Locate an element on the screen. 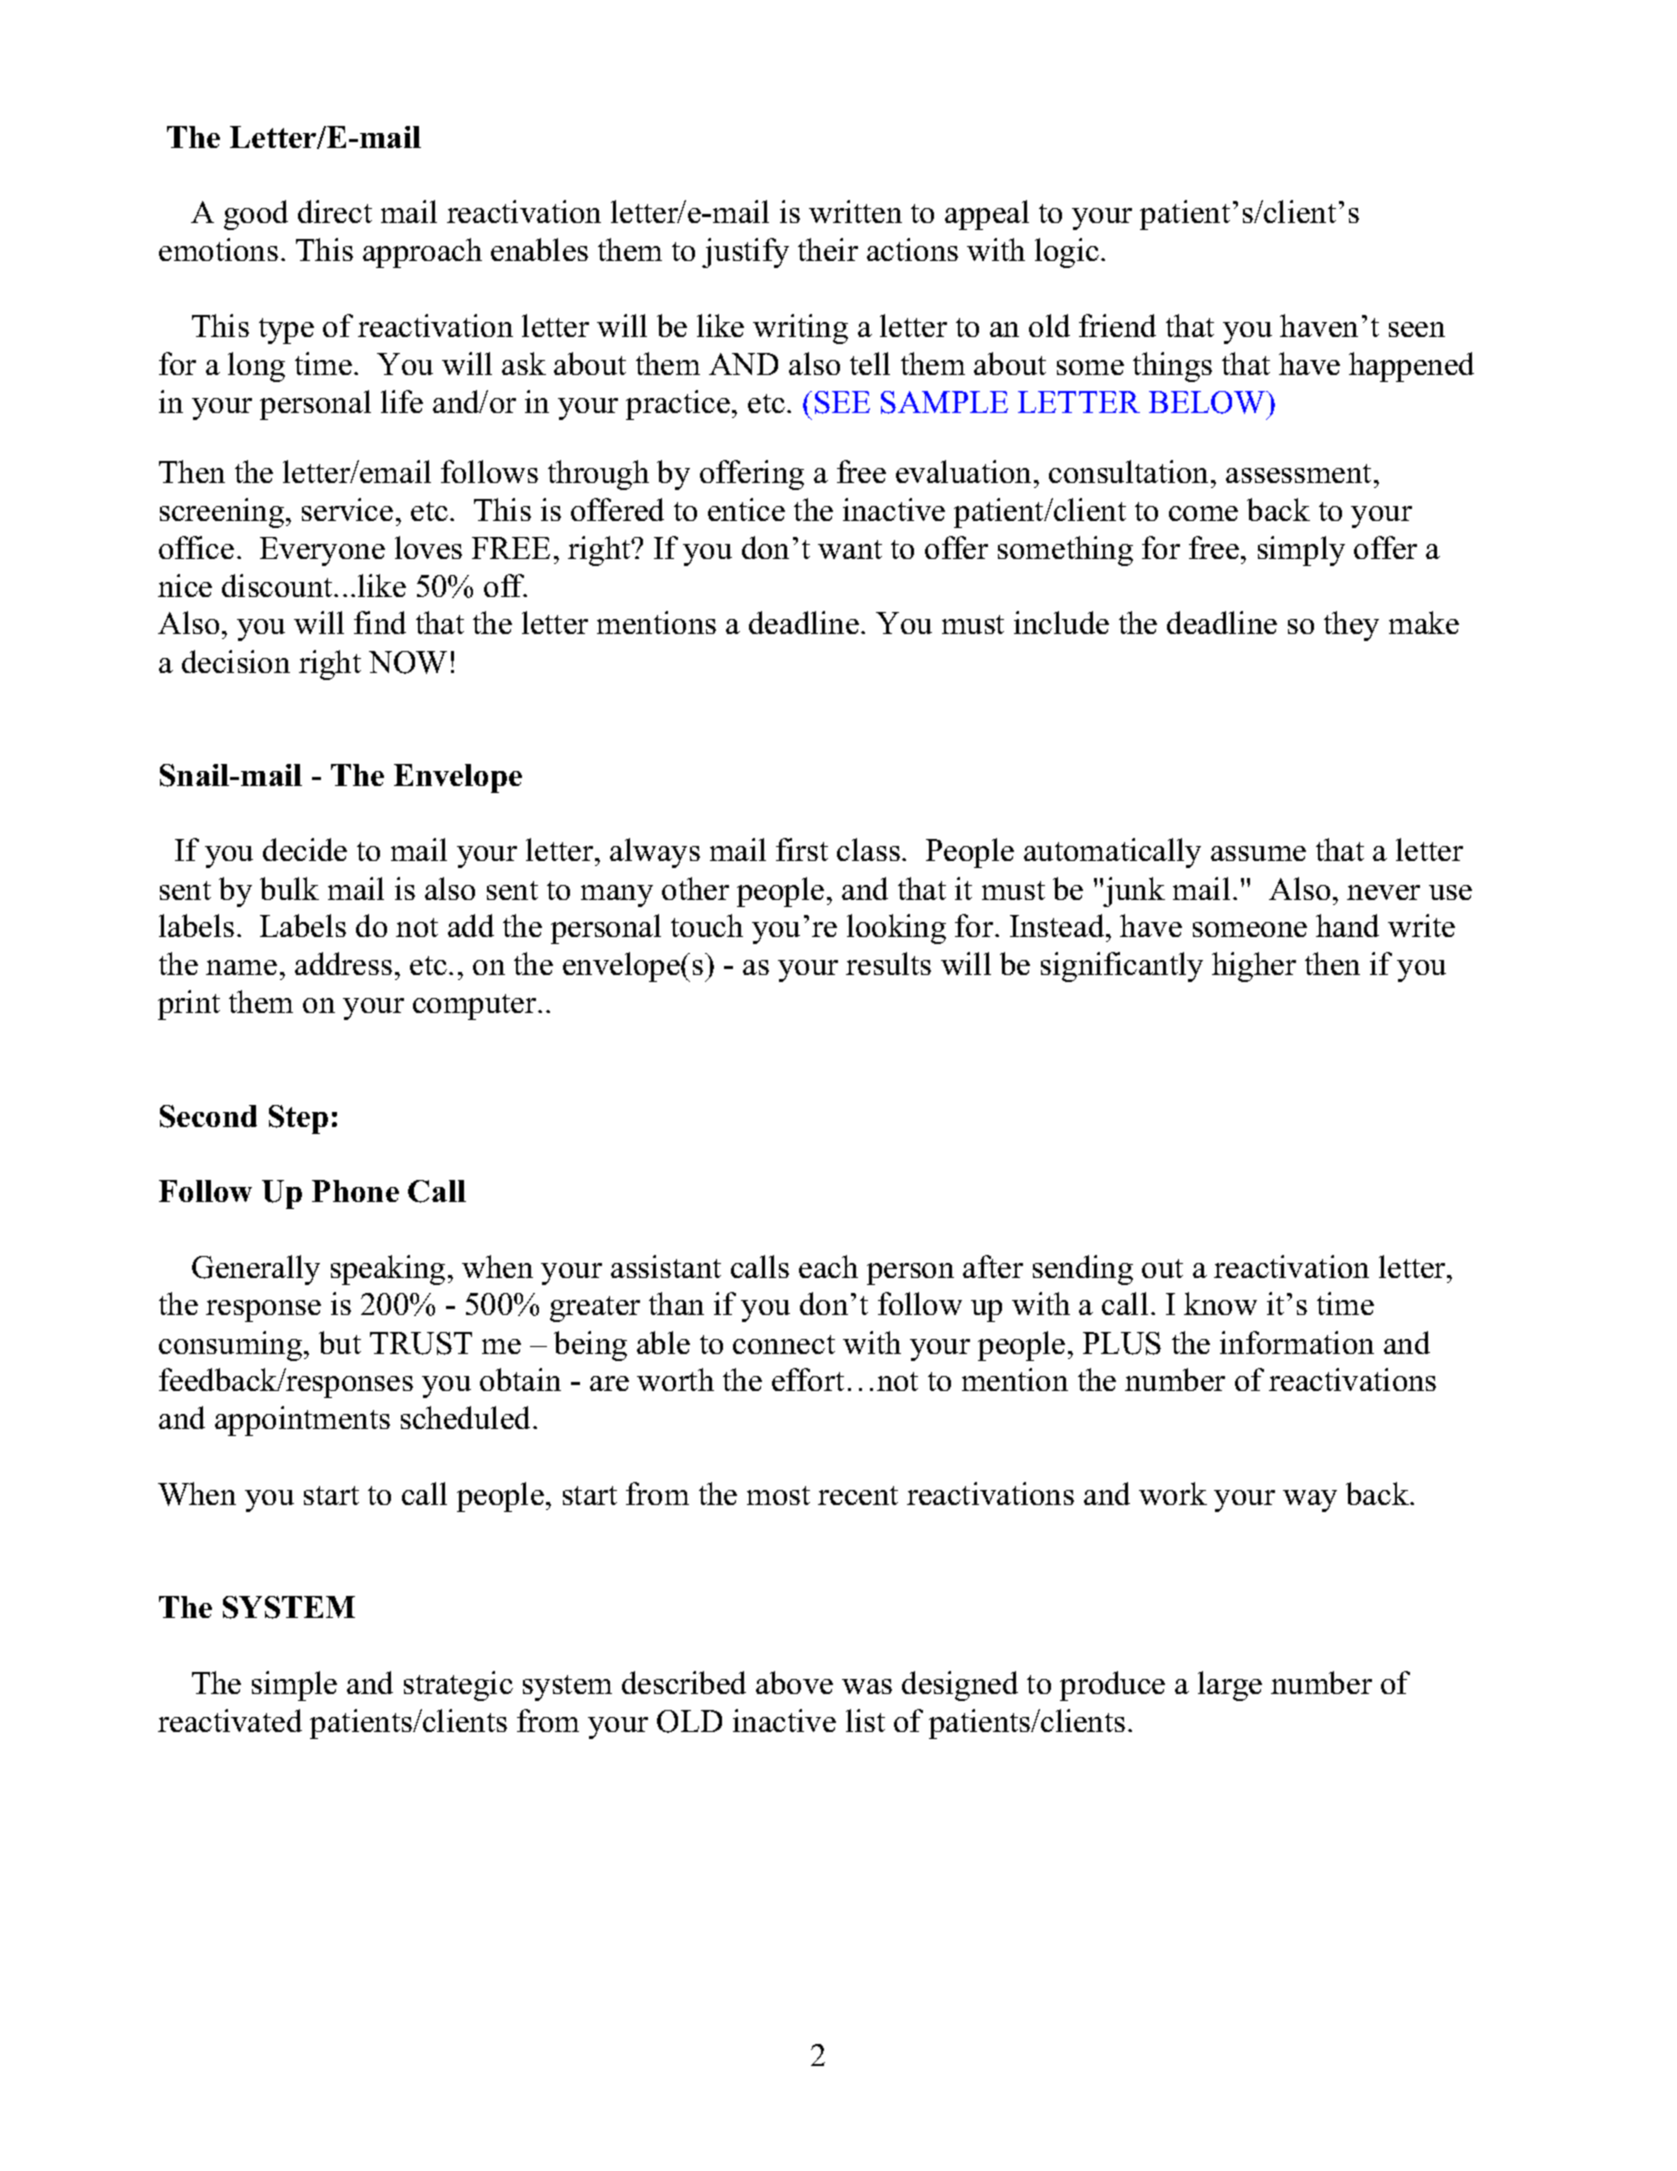  their is located at coordinates (828, 249).
